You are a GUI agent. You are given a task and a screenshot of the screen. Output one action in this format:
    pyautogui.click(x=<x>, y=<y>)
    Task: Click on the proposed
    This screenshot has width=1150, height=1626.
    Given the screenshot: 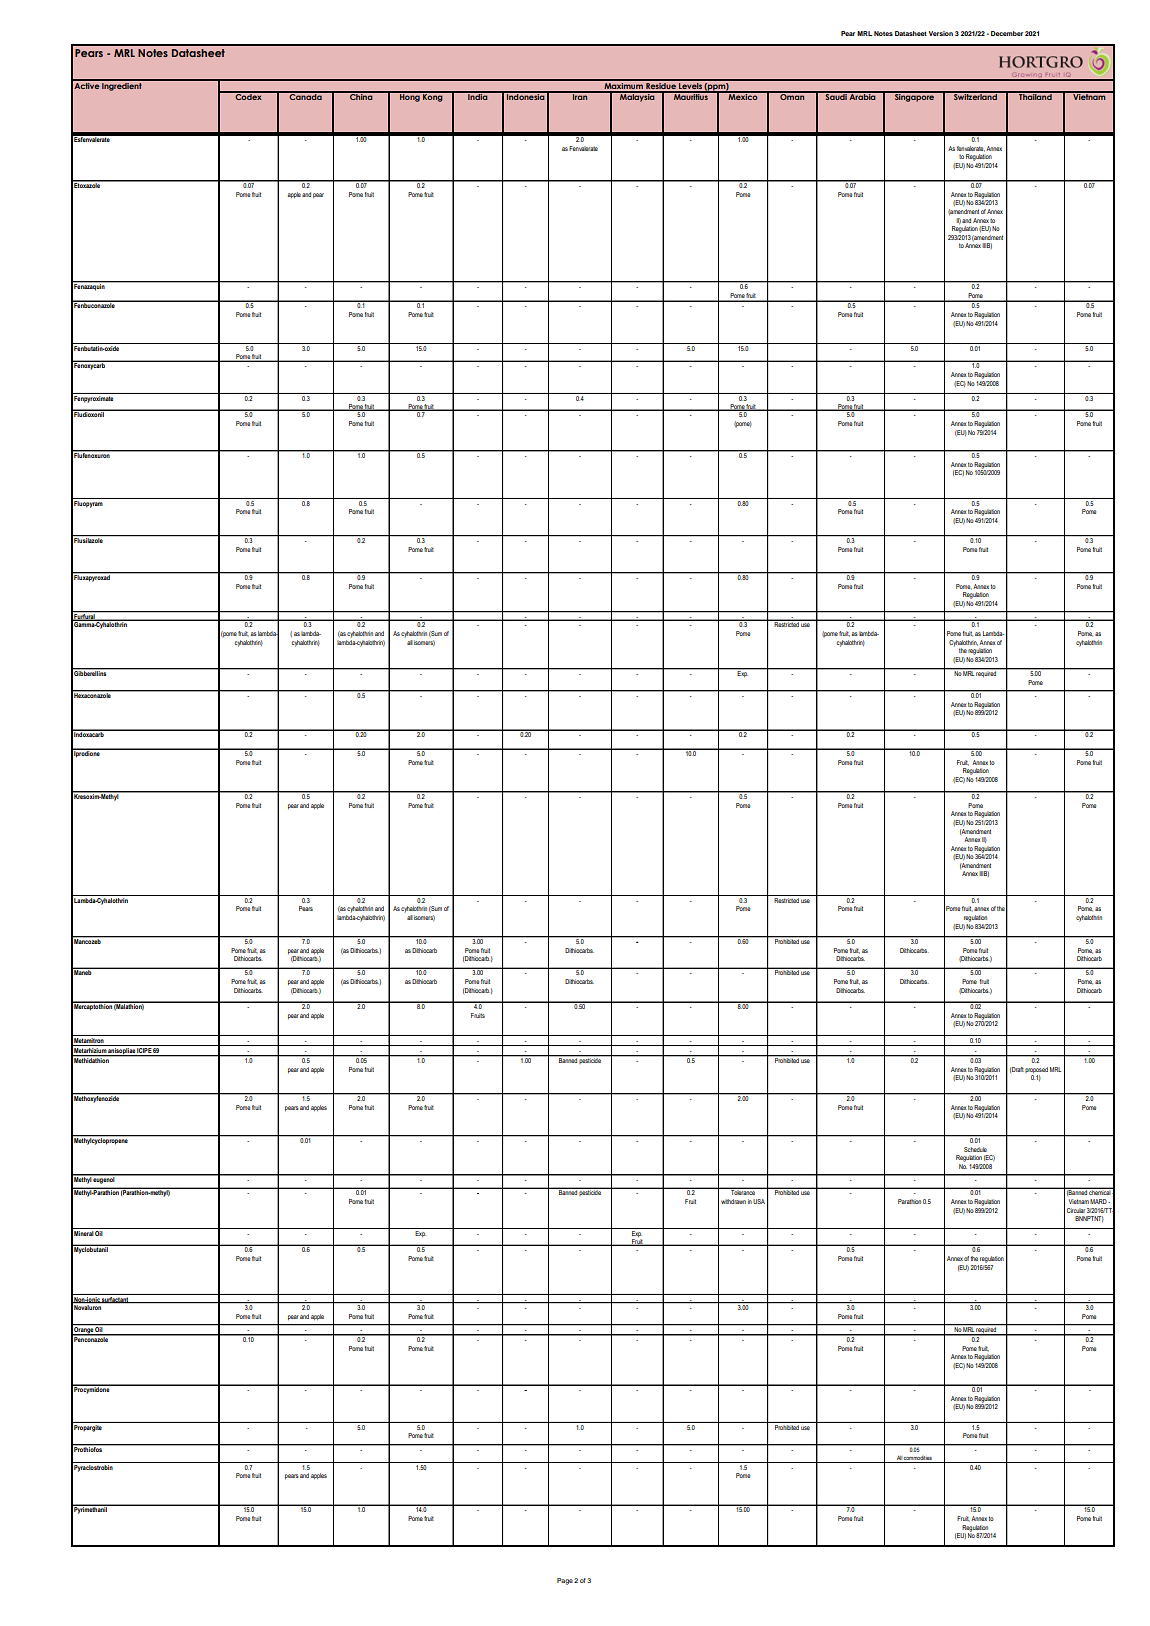 What is the action you would take?
    pyautogui.click(x=1036, y=1070)
